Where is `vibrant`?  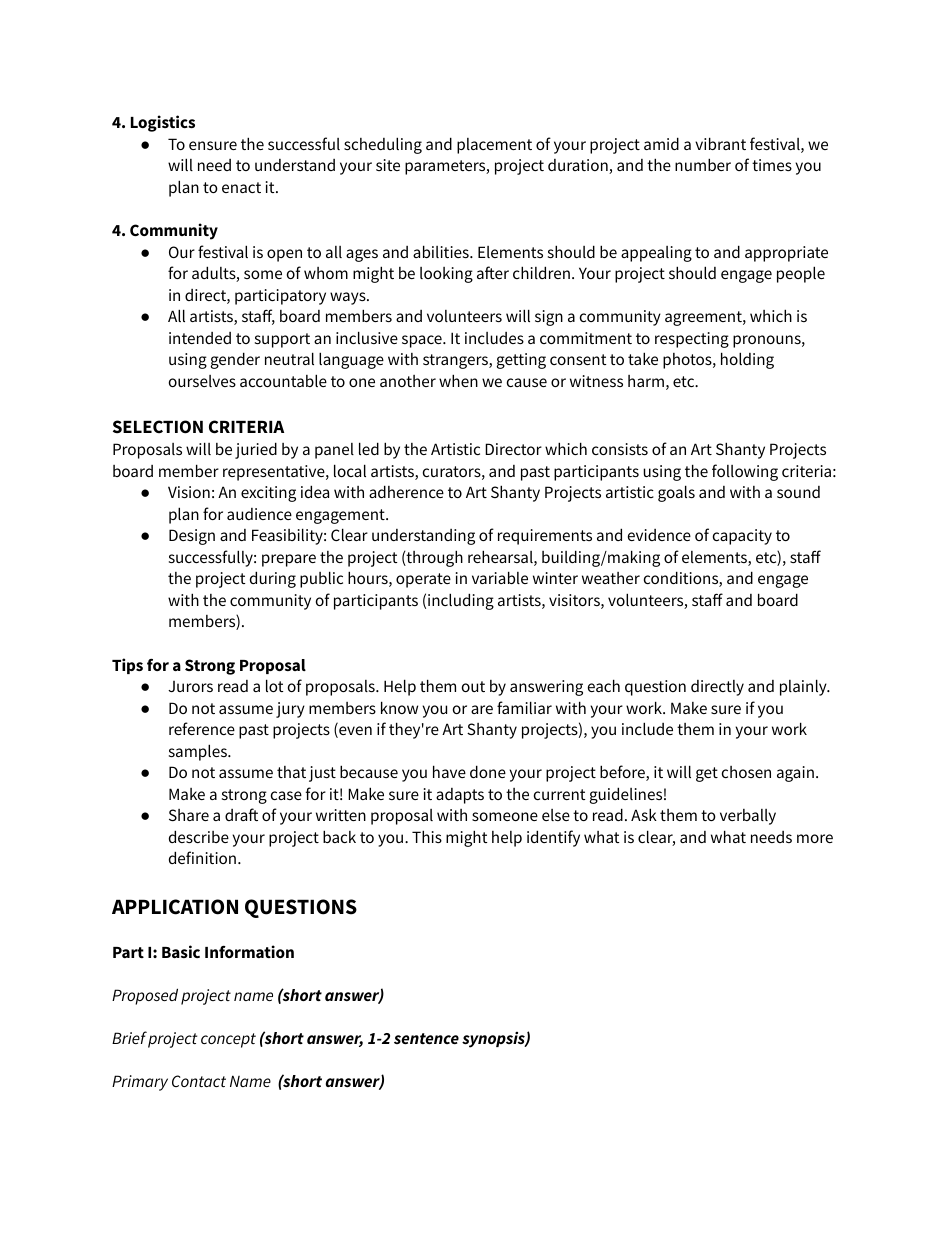
vibrant is located at coordinates (720, 143).
